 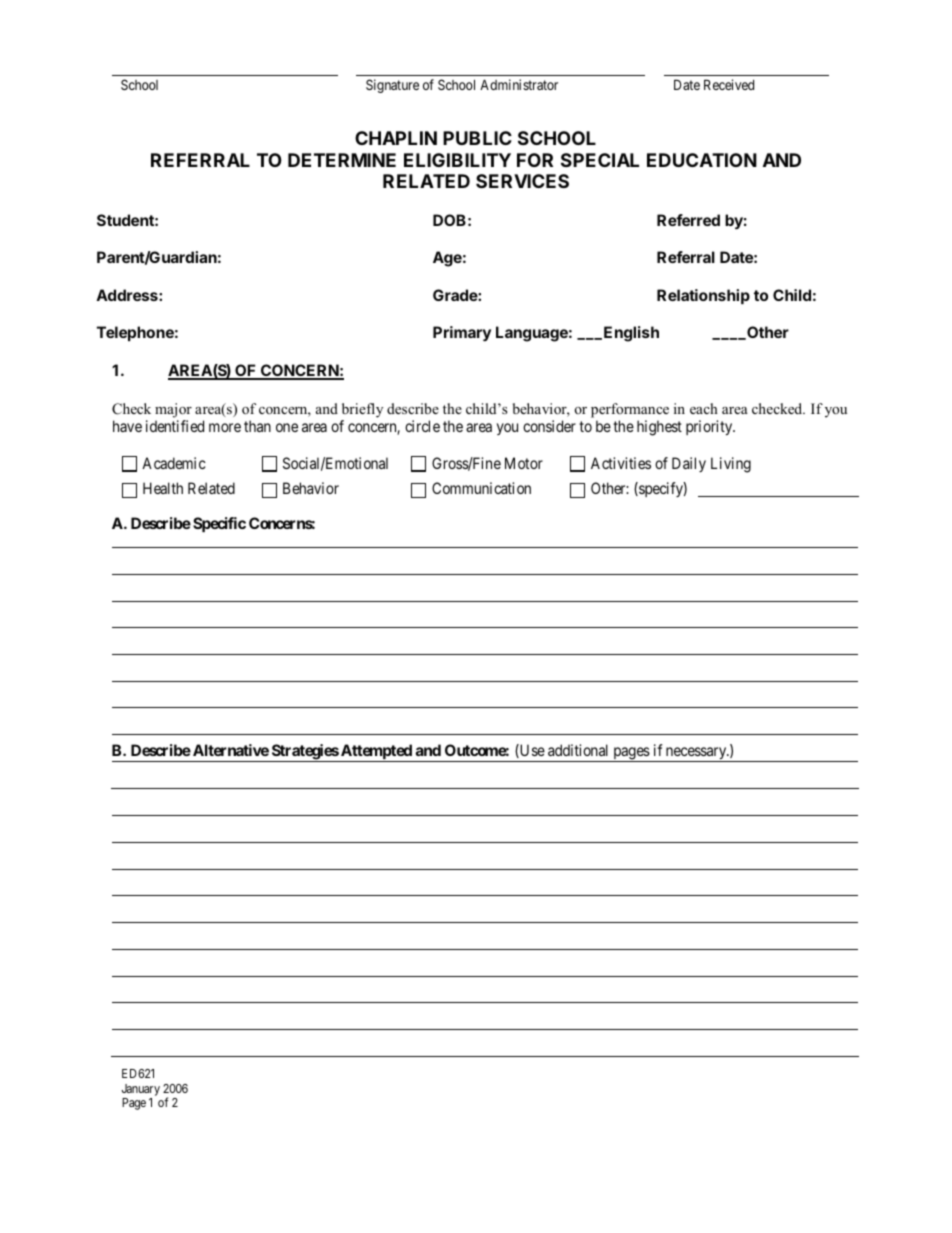 What do you see at coordinates (342, 160) in the screenshot?
I see `DETERMINE` at bounding box center [342, 160].
